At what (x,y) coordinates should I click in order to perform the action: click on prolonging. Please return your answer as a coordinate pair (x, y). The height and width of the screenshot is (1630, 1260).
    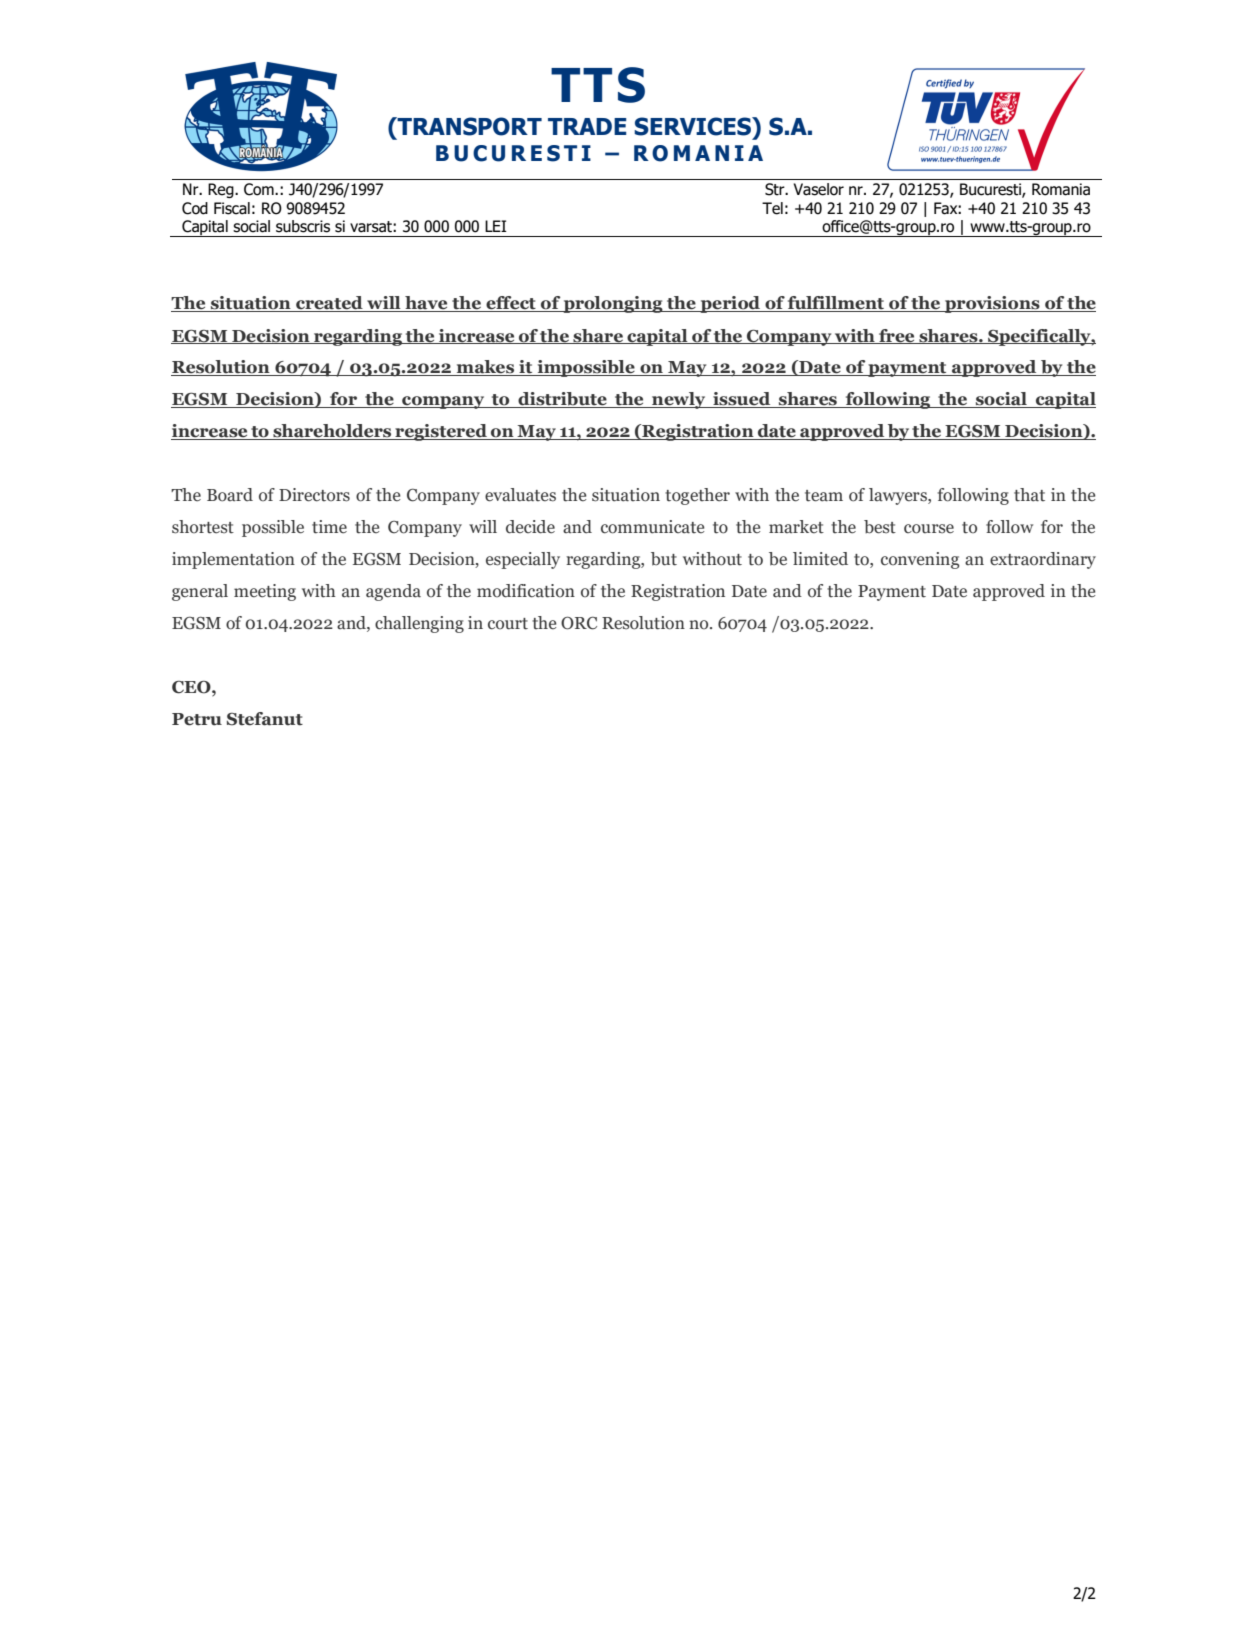
    Looking at the image, I should click on (613, 304).
